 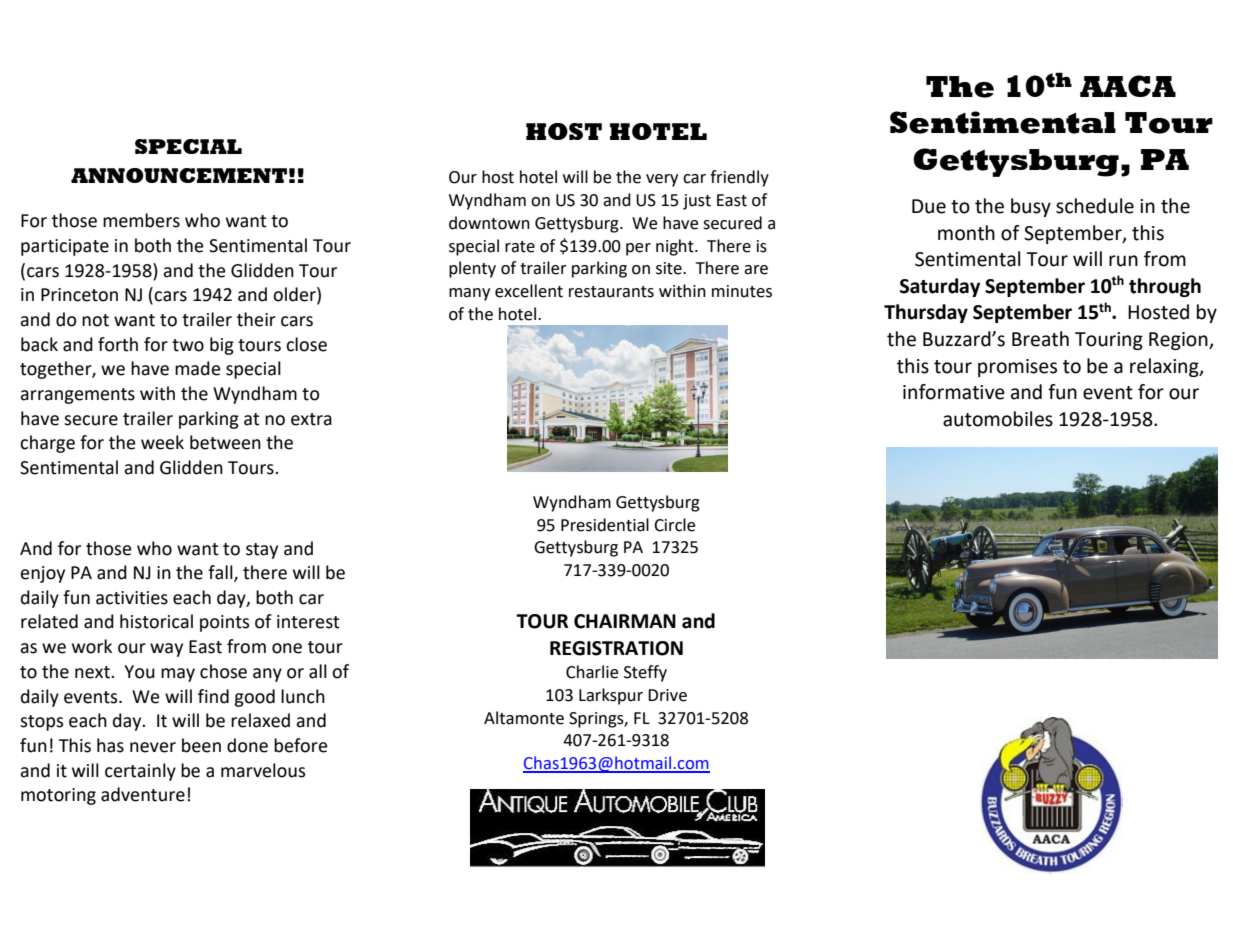 What do you see at coordinates (667, 695) in the screenshot?
I see `Drive` at bounding box center [667, 695].
